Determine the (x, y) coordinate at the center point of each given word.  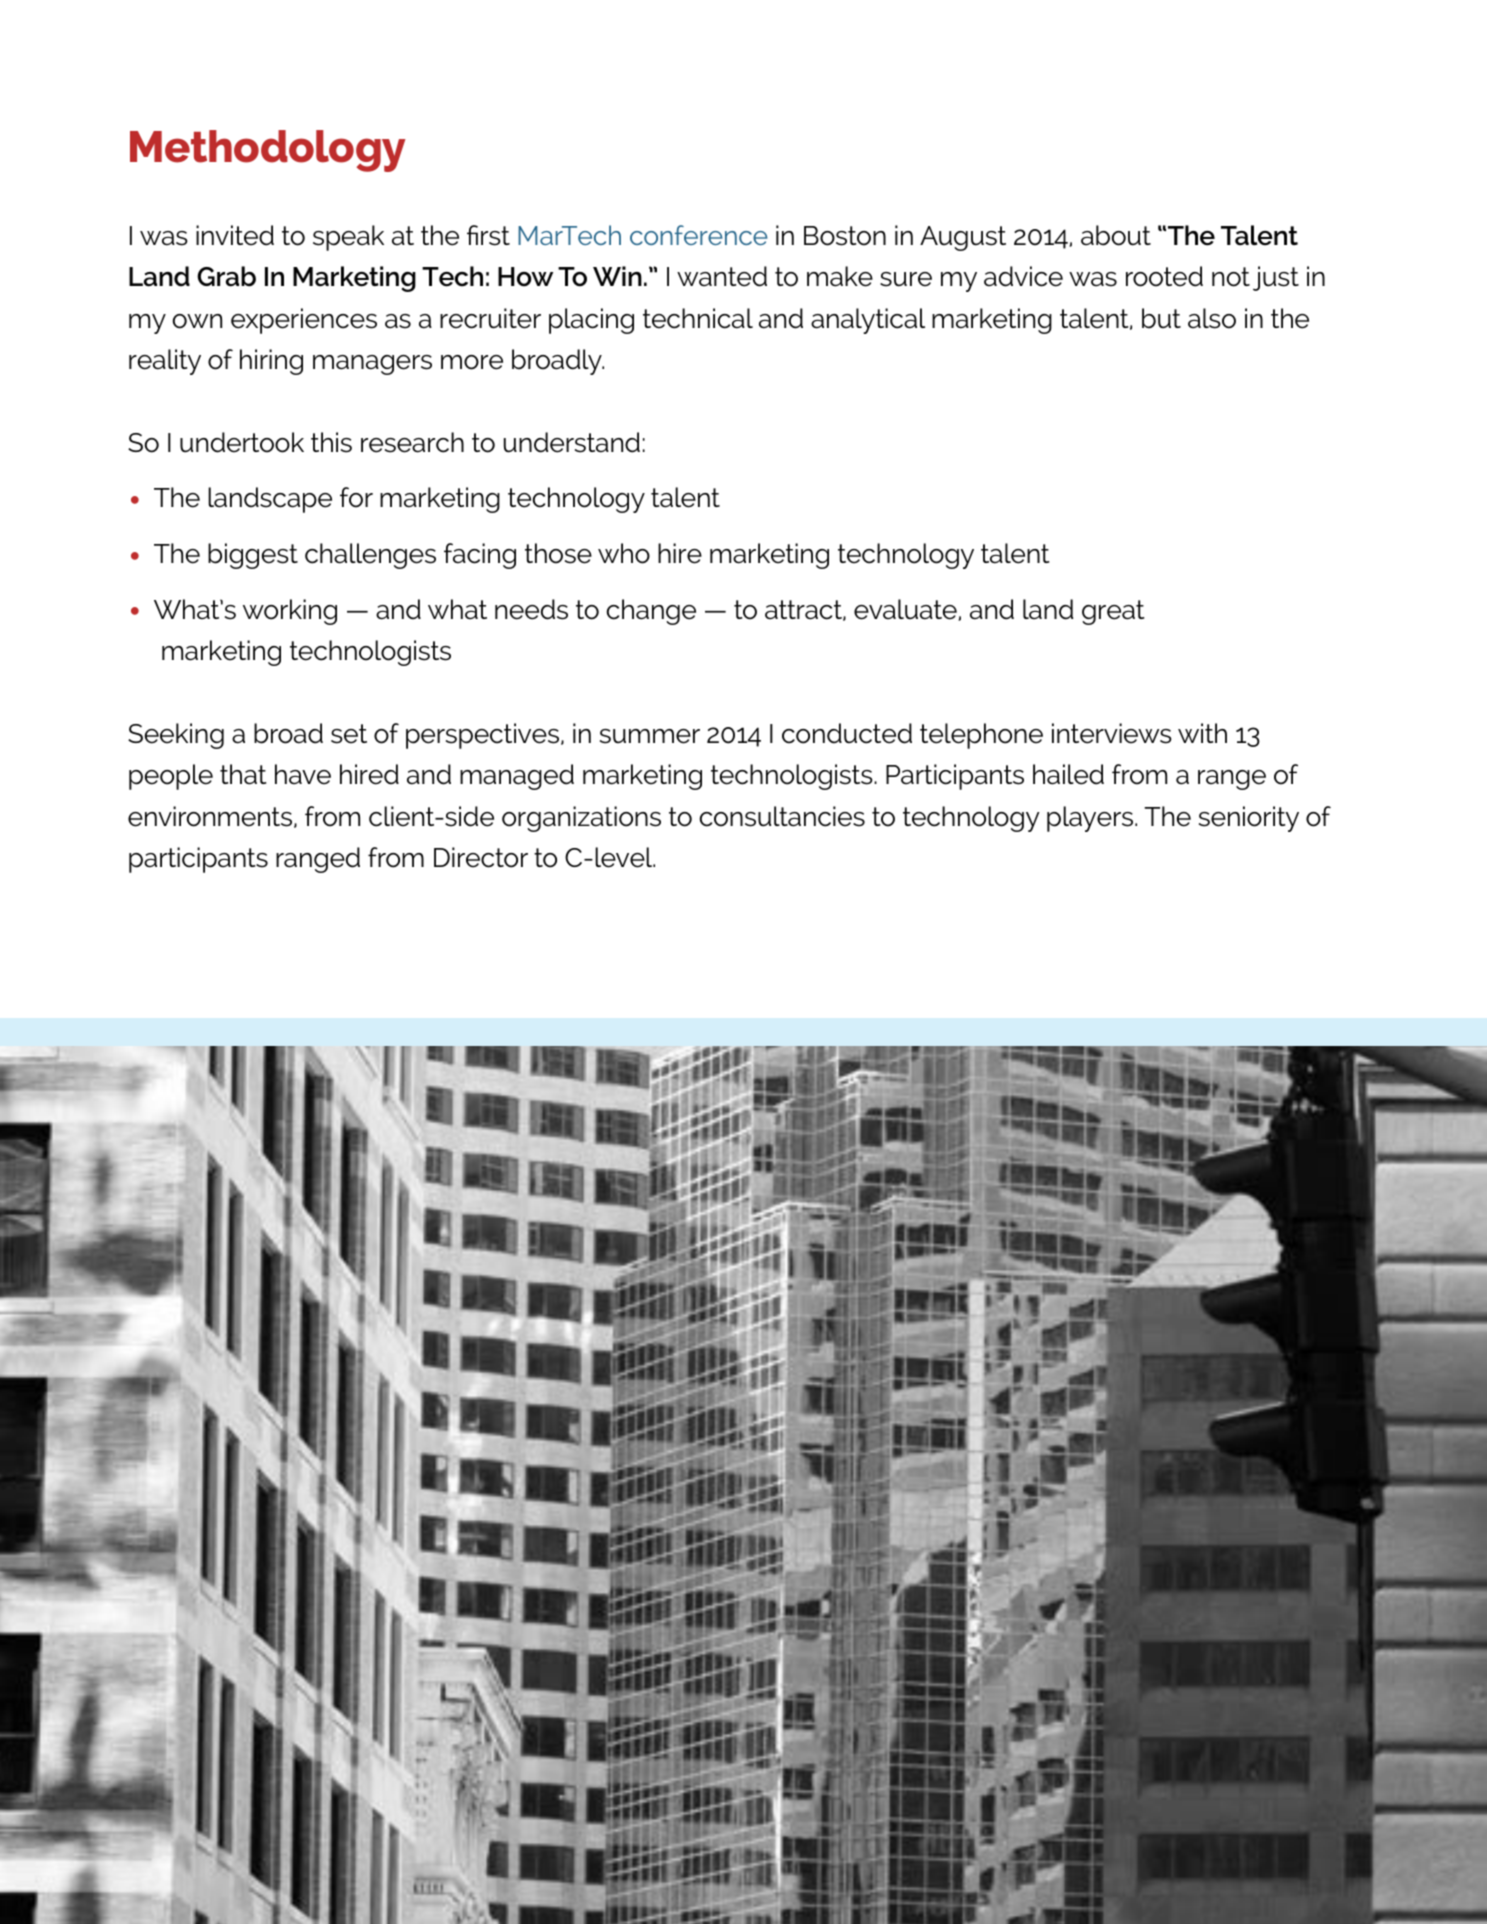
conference (699, 235)
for (356, 497)
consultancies (782, 816)
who (624, 553)
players (1091, 819)
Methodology (268, 151)
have (303, 774)
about (1116, 235)
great (1113, 612)
